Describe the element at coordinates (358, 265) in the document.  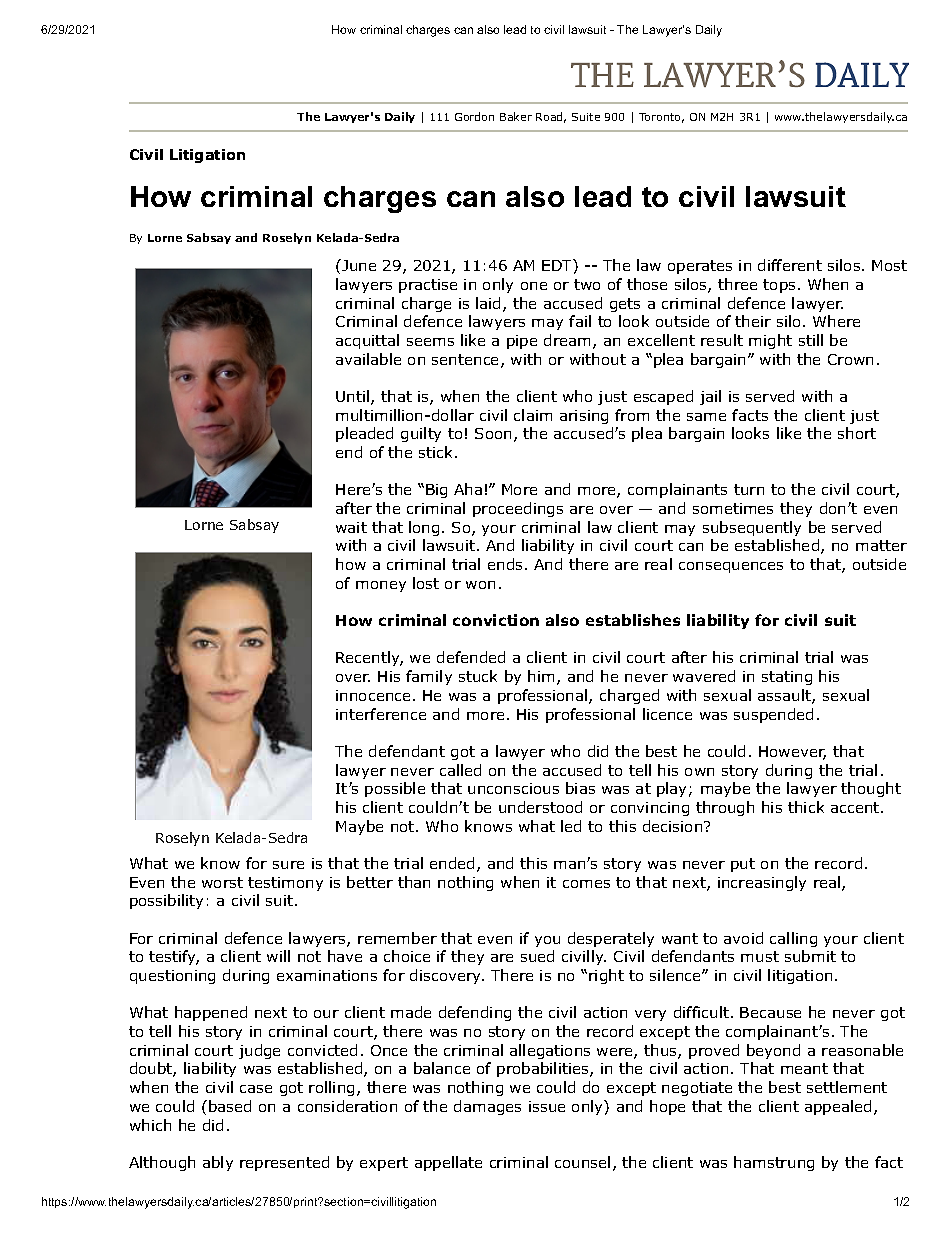
I see `June` at that location.
